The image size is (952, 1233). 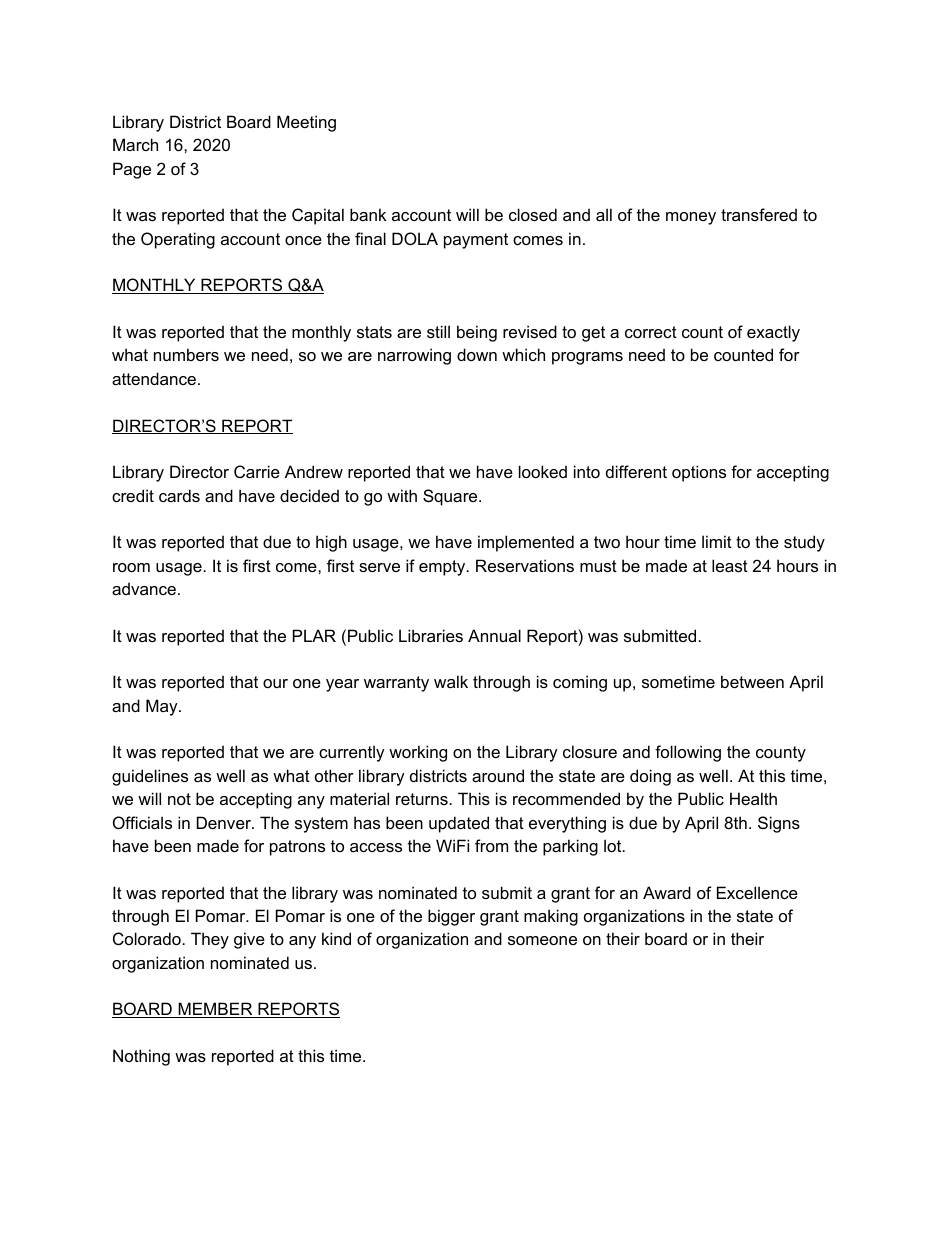 What do you see at coordinates (451, 497) in the screenshot?
I see `Square` at bounding box center [451, 497].
